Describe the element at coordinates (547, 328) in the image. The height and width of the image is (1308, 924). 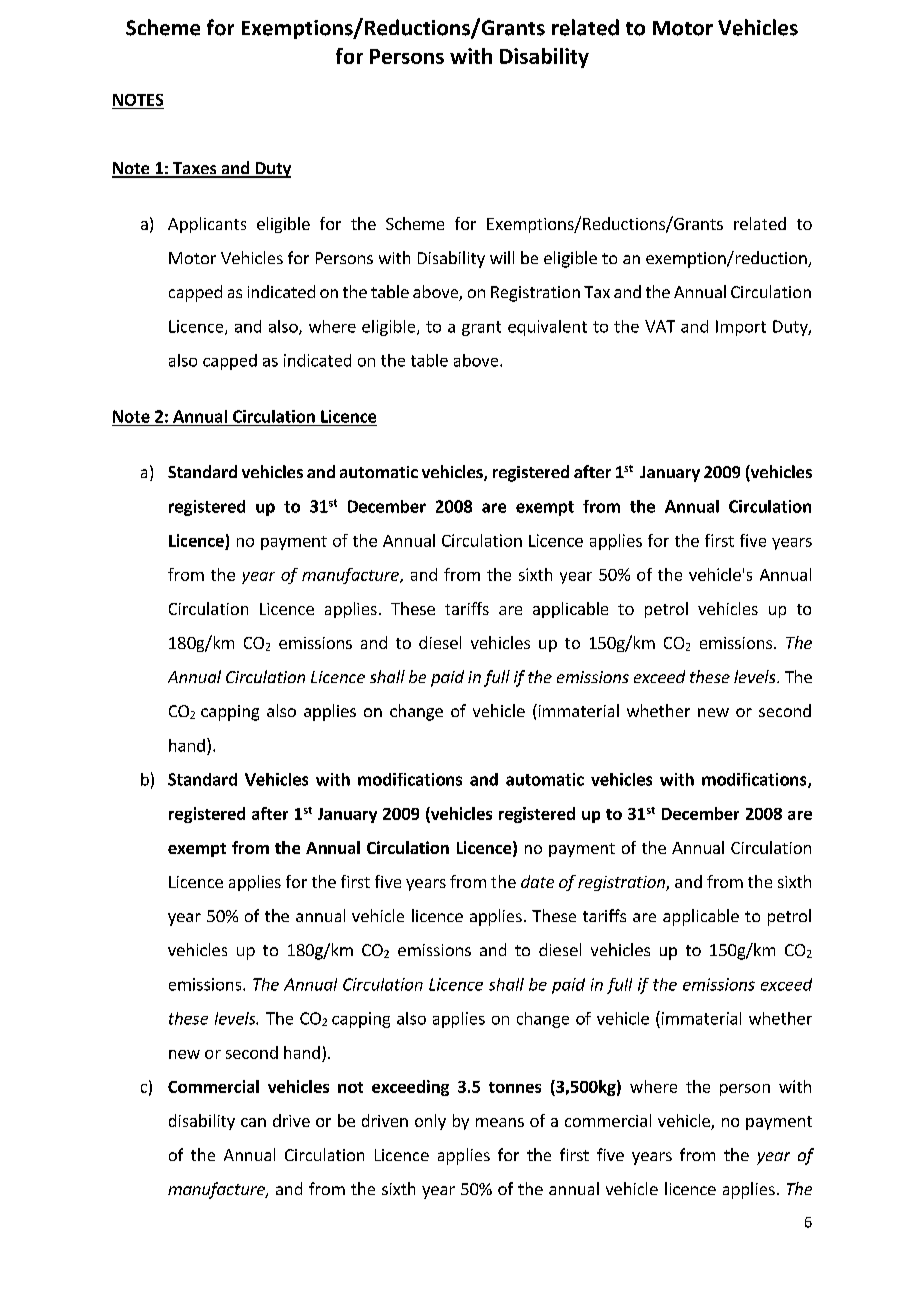
I see `equivalent` at that location.
